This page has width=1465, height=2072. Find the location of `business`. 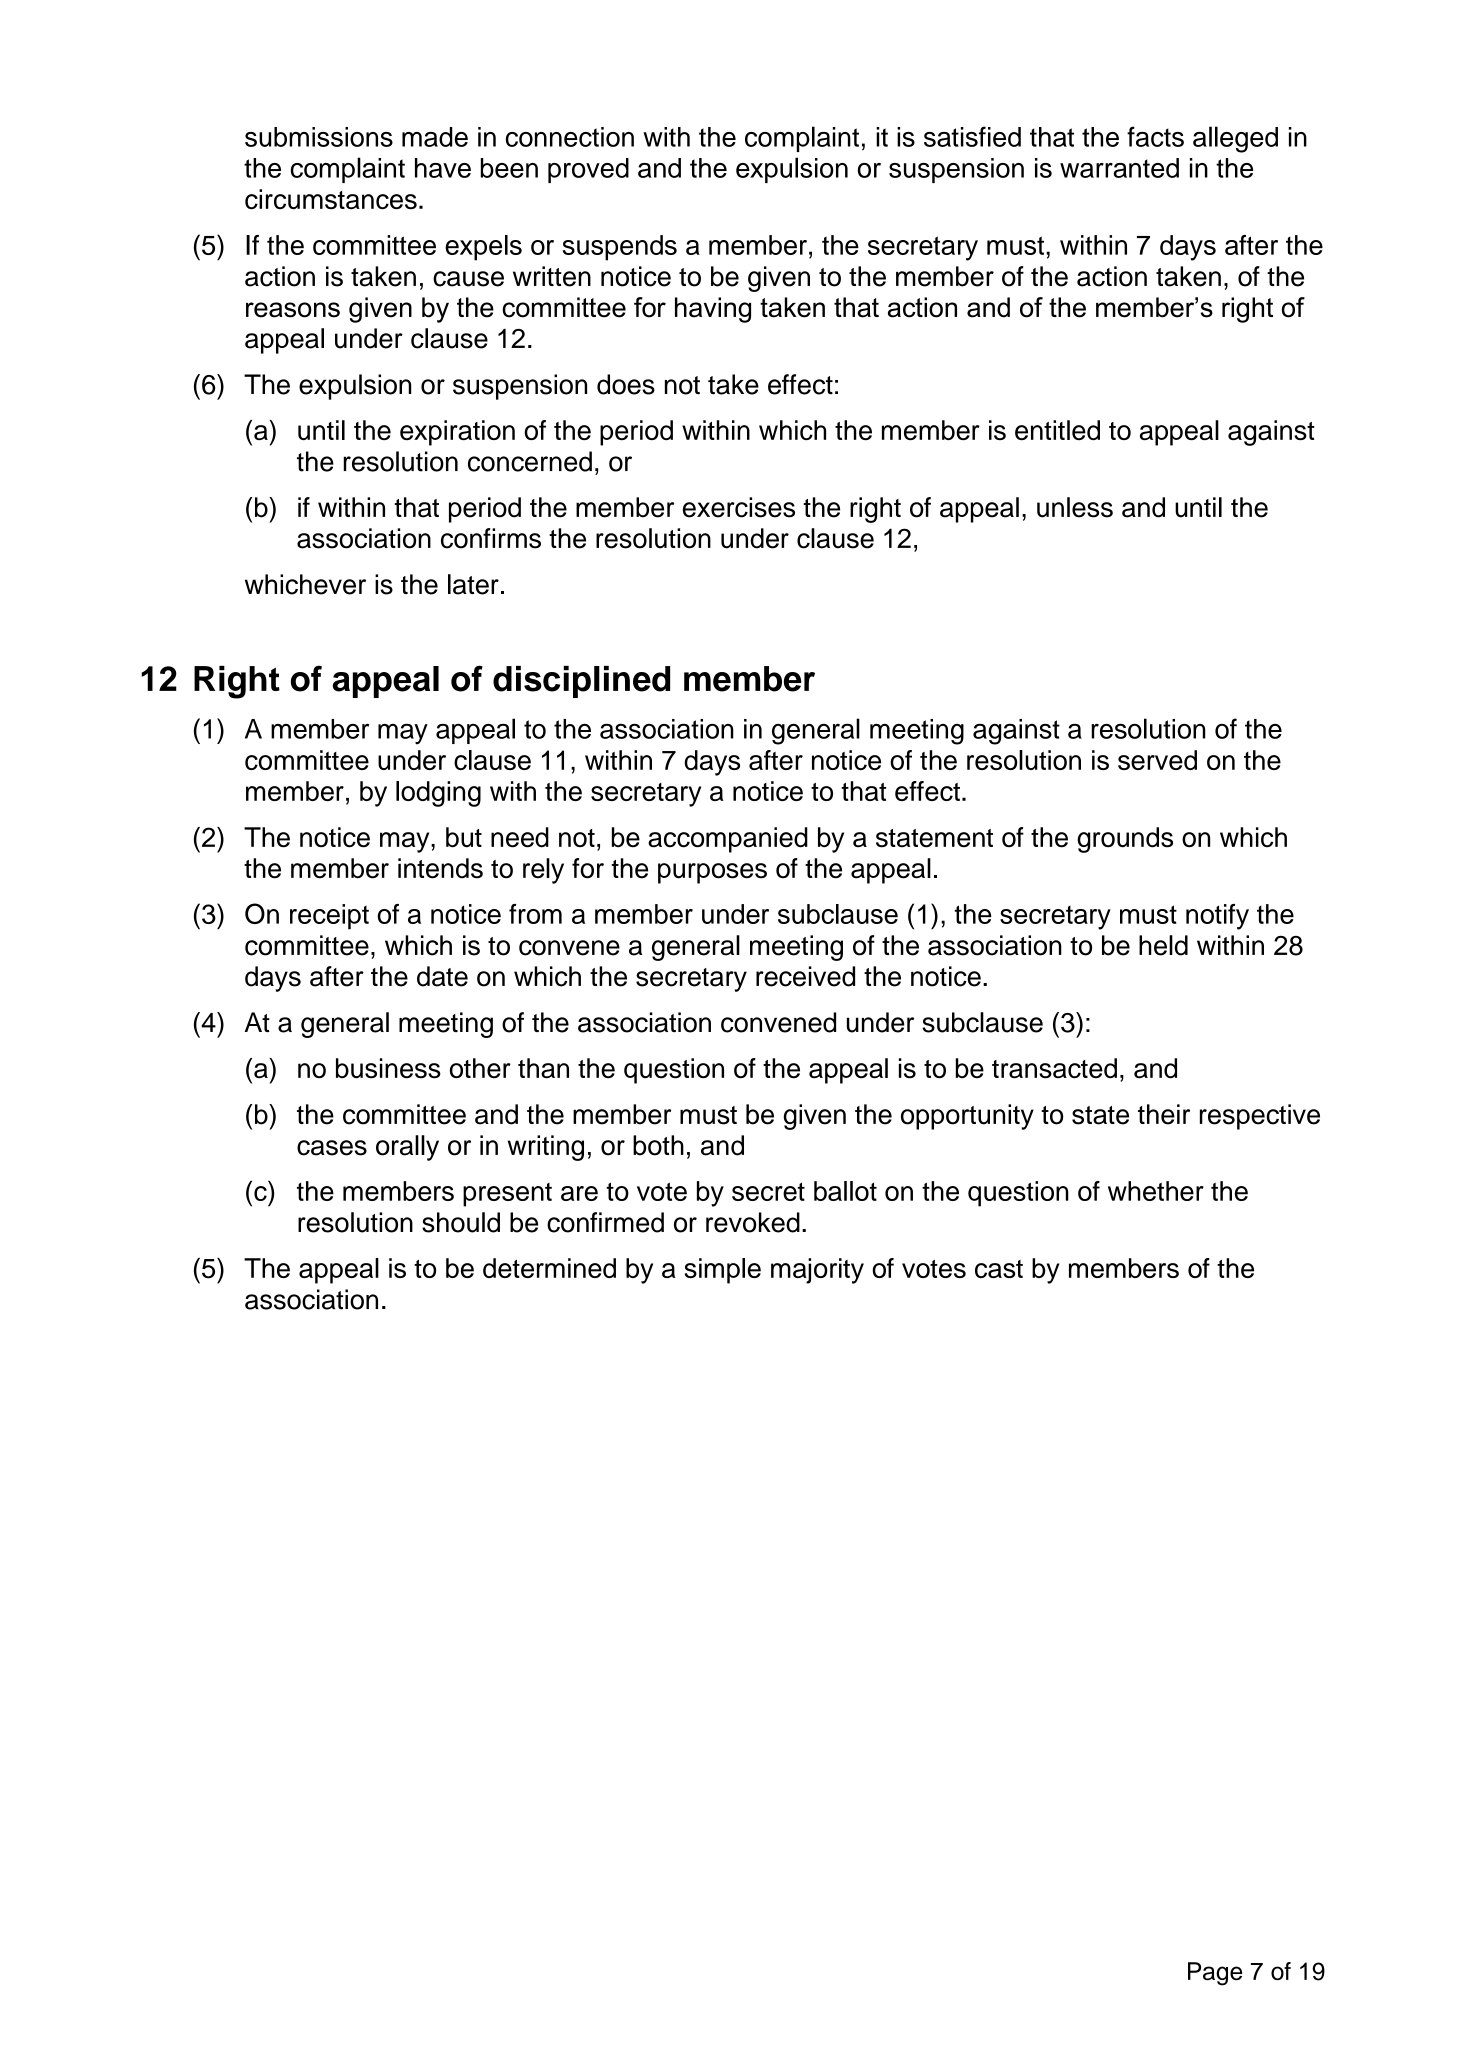

business is located at coordinates (388, 1068).
